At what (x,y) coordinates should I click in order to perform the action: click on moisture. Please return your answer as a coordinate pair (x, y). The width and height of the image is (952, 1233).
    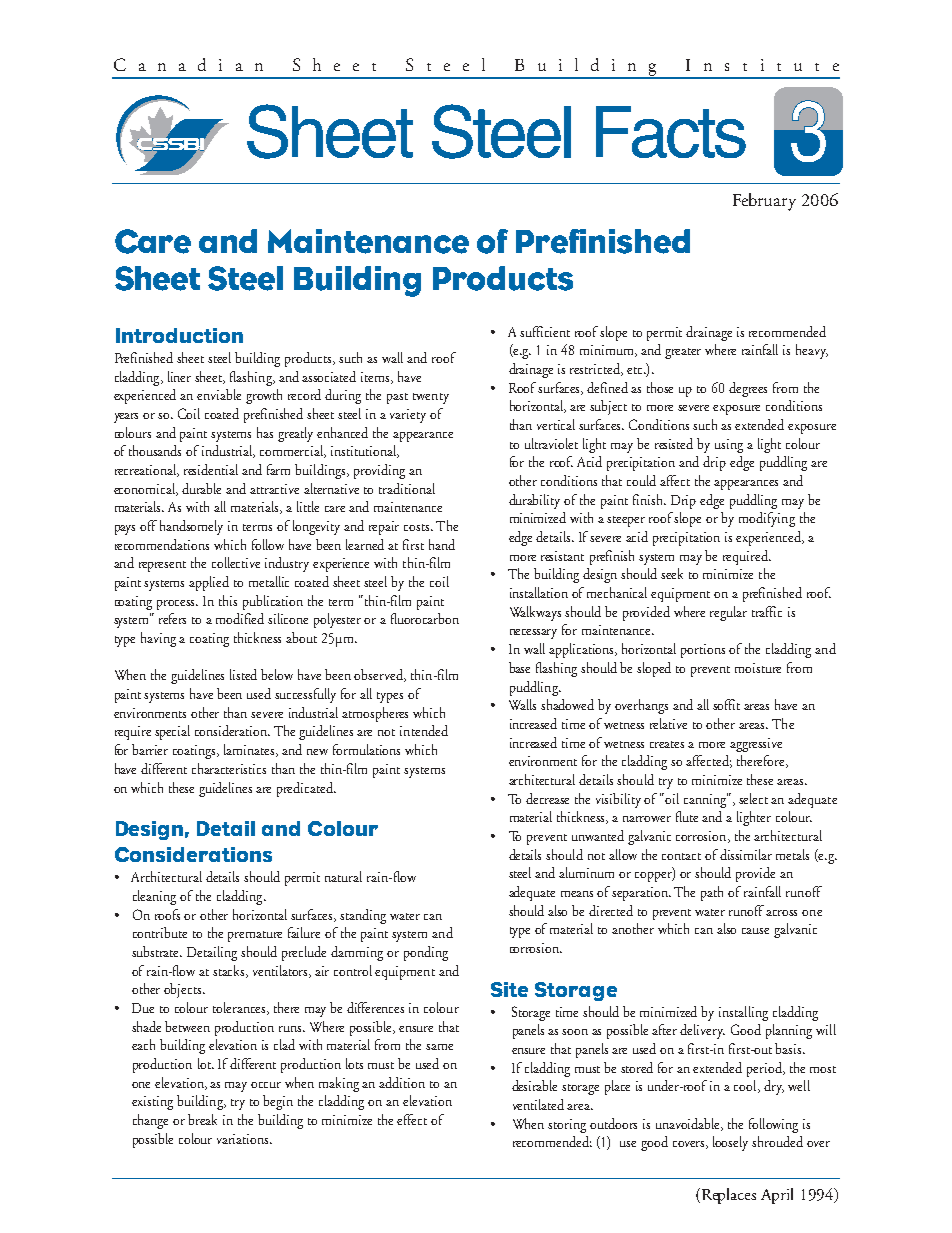
    Looking at the image, I should click on (758, 668).
